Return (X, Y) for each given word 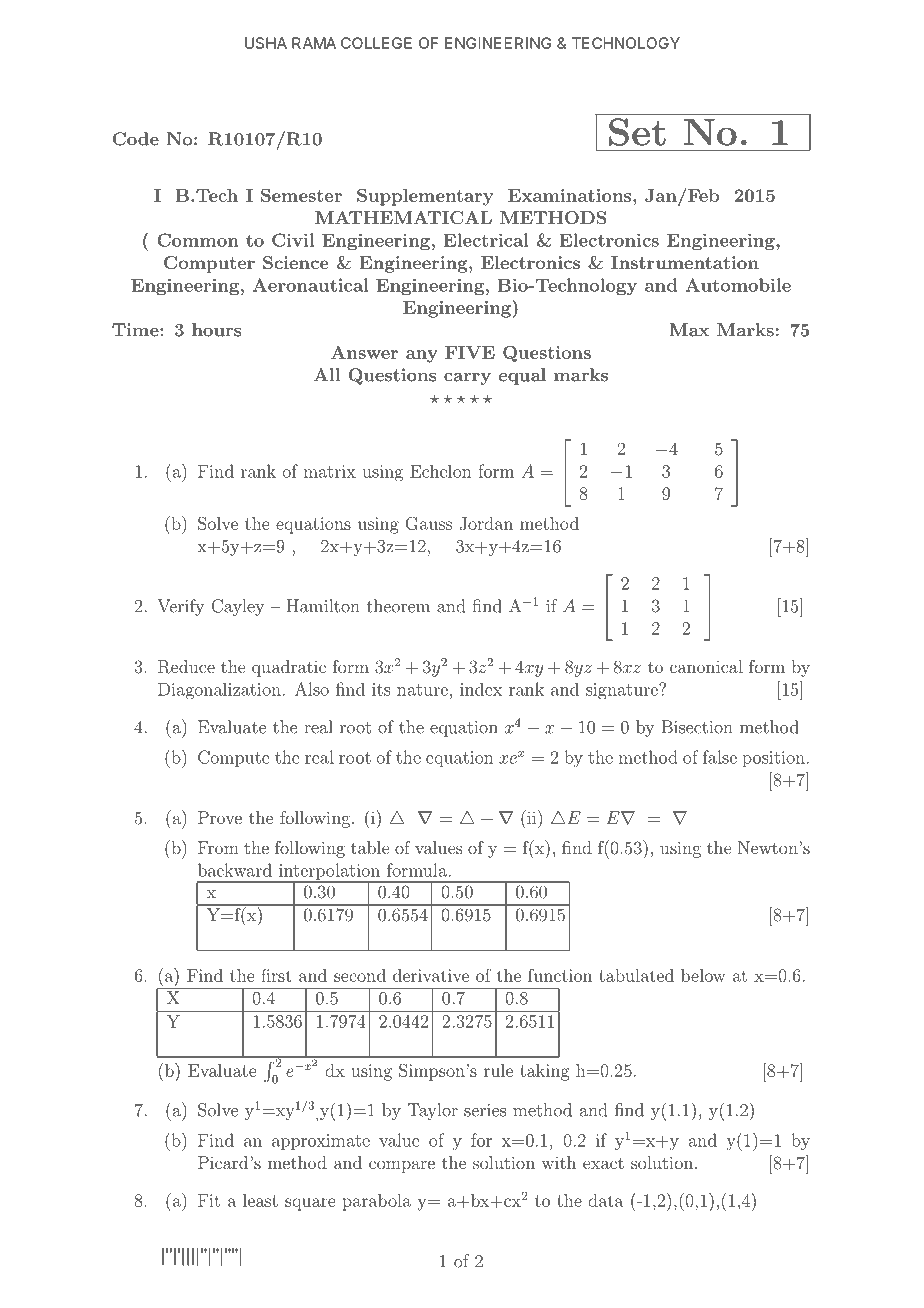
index (481, 689)
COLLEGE (376, 43)
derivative (431, 975)
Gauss (428, 523)
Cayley (237, 607)
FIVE (470, 352)
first (276, 975)
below (703, 975)
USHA (266, 43)
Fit (209, 1200)
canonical (706, 666)
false (720, 757)
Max (689, 330)
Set (637, 132)
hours (217, 330)
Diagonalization (220, 691)
